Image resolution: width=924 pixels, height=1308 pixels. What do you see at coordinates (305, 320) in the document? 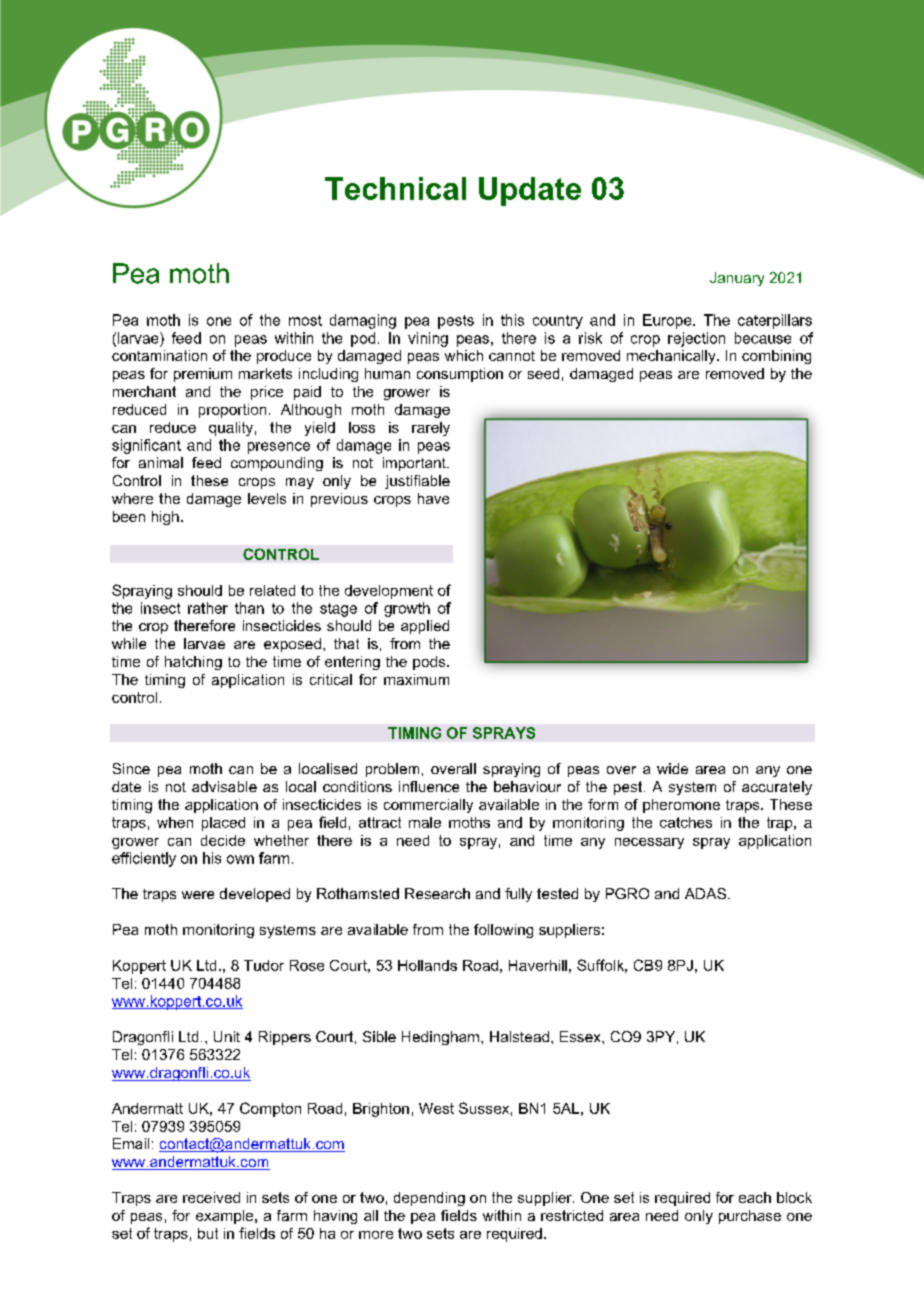
I see `most` at bounding box center [305, 320].
